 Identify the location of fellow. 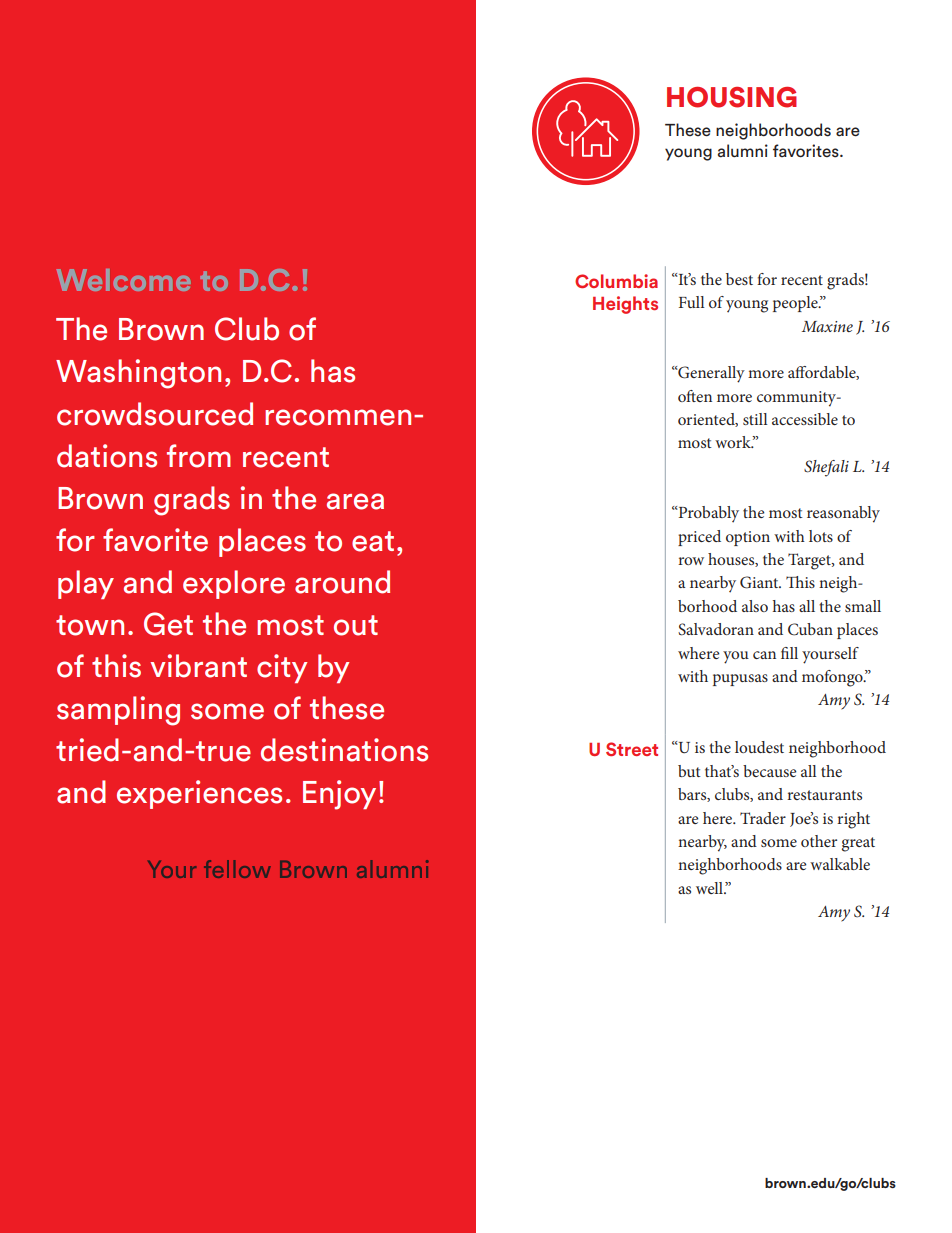
(237, 869).
